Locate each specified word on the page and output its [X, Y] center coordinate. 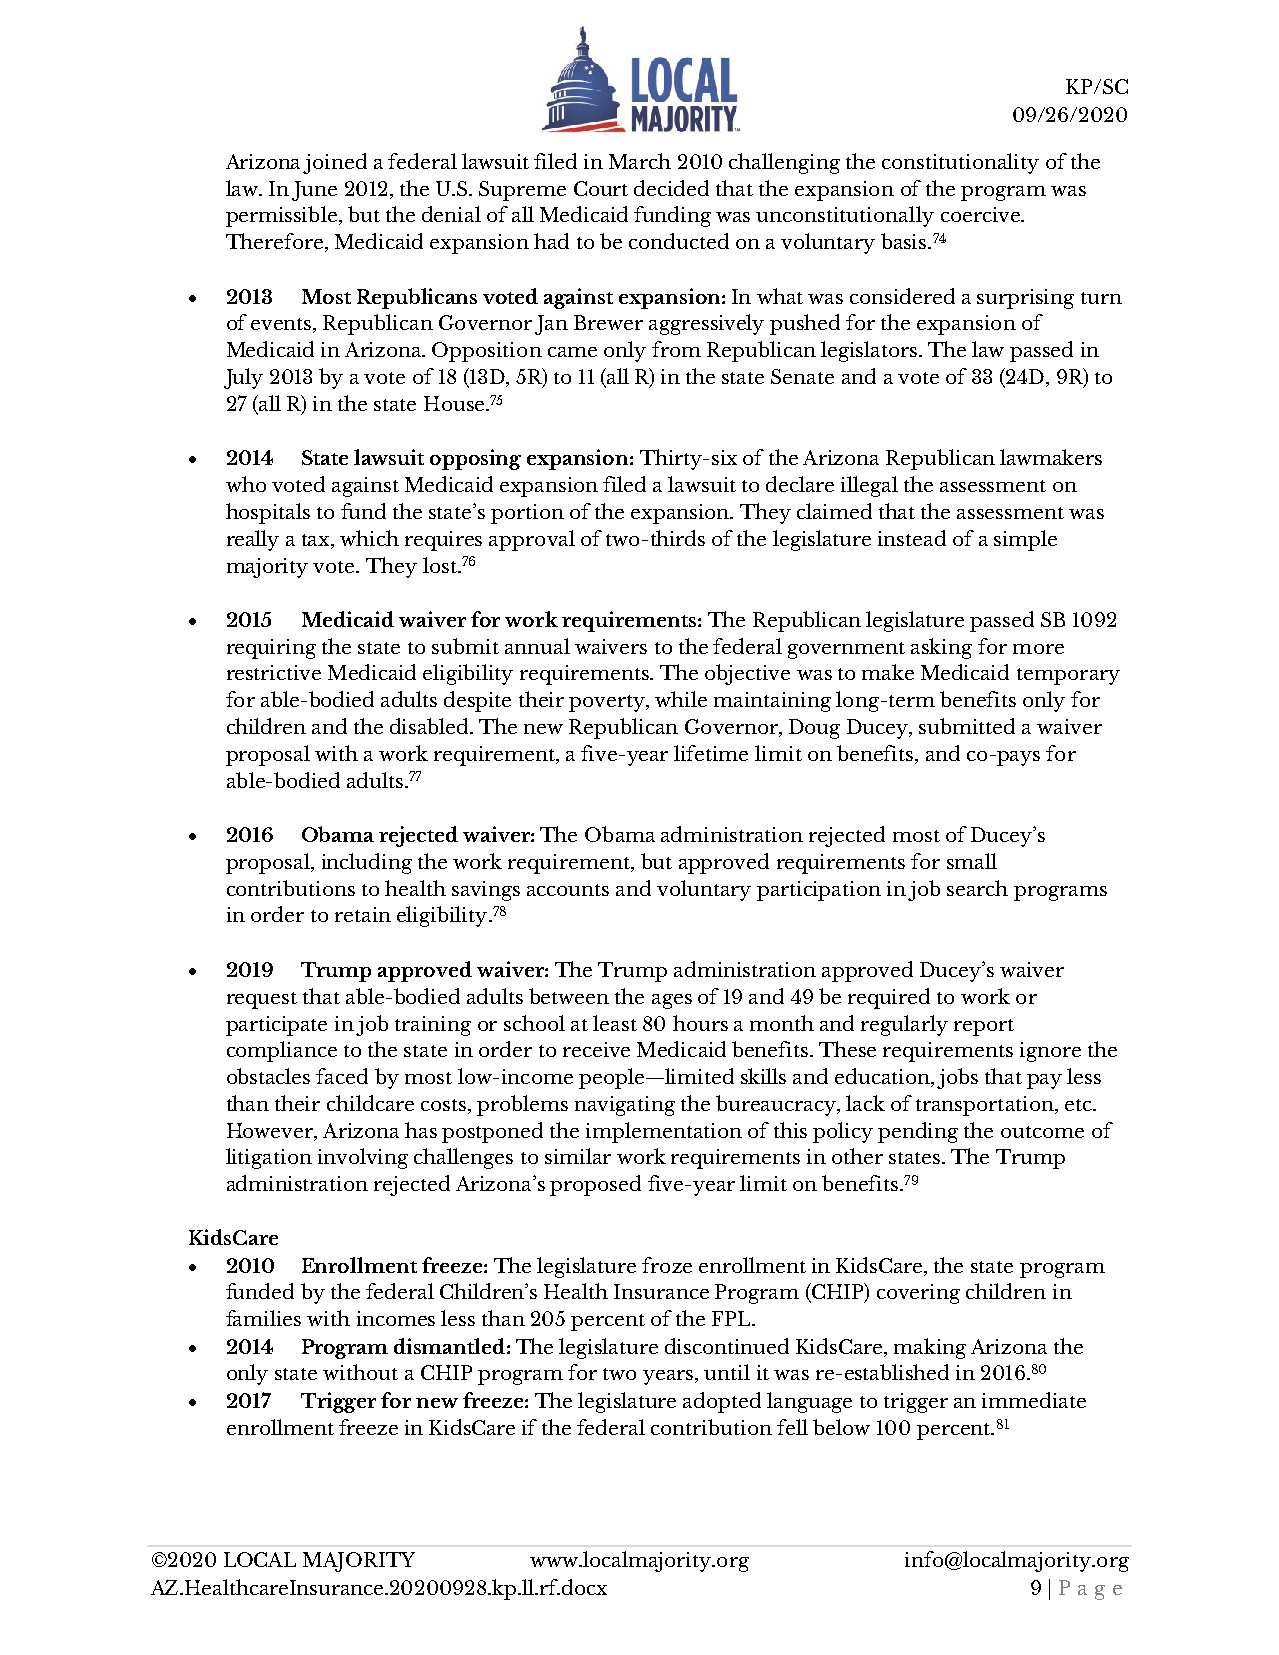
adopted [722, 1402]
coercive [981, 214]
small [972, 861]
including [367, 863]
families [263, 1318]
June [314, 191]
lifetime [711, 753]
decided [671, 188]
